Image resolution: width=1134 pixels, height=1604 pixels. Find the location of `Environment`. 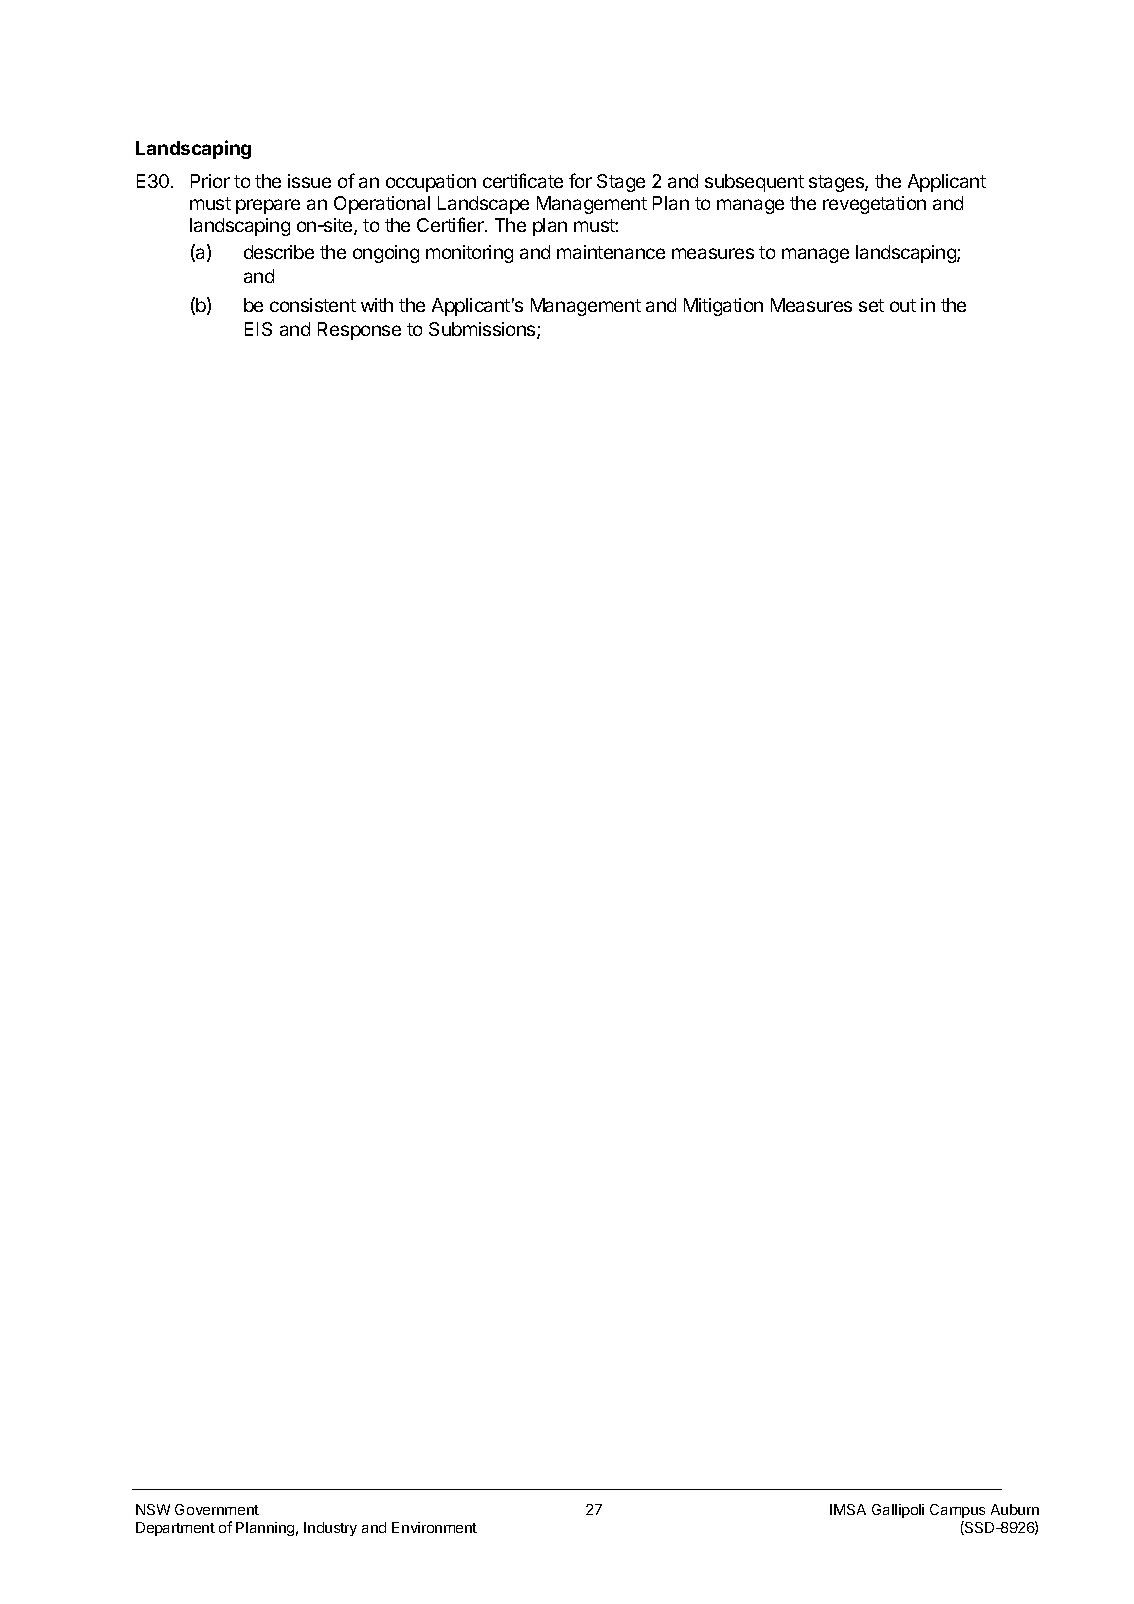

Environment is located at coordinates (434, 1527).
